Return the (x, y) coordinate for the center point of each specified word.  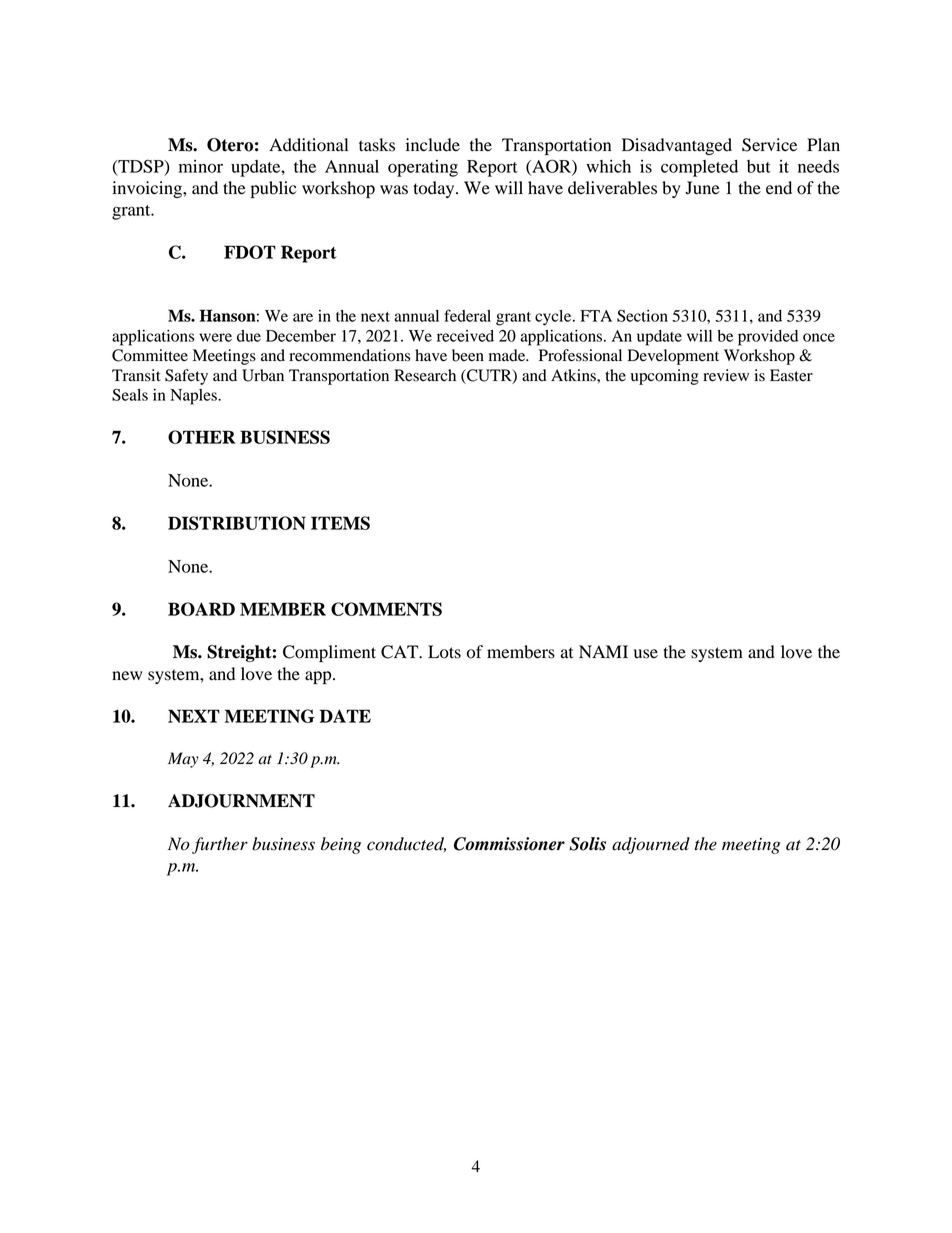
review (726, 375)
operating (423, 168)
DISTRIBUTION (237, 523)
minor (201, 166)
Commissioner (509, 844)
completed (699, 168)
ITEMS (340, 523)
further (220, 845)
